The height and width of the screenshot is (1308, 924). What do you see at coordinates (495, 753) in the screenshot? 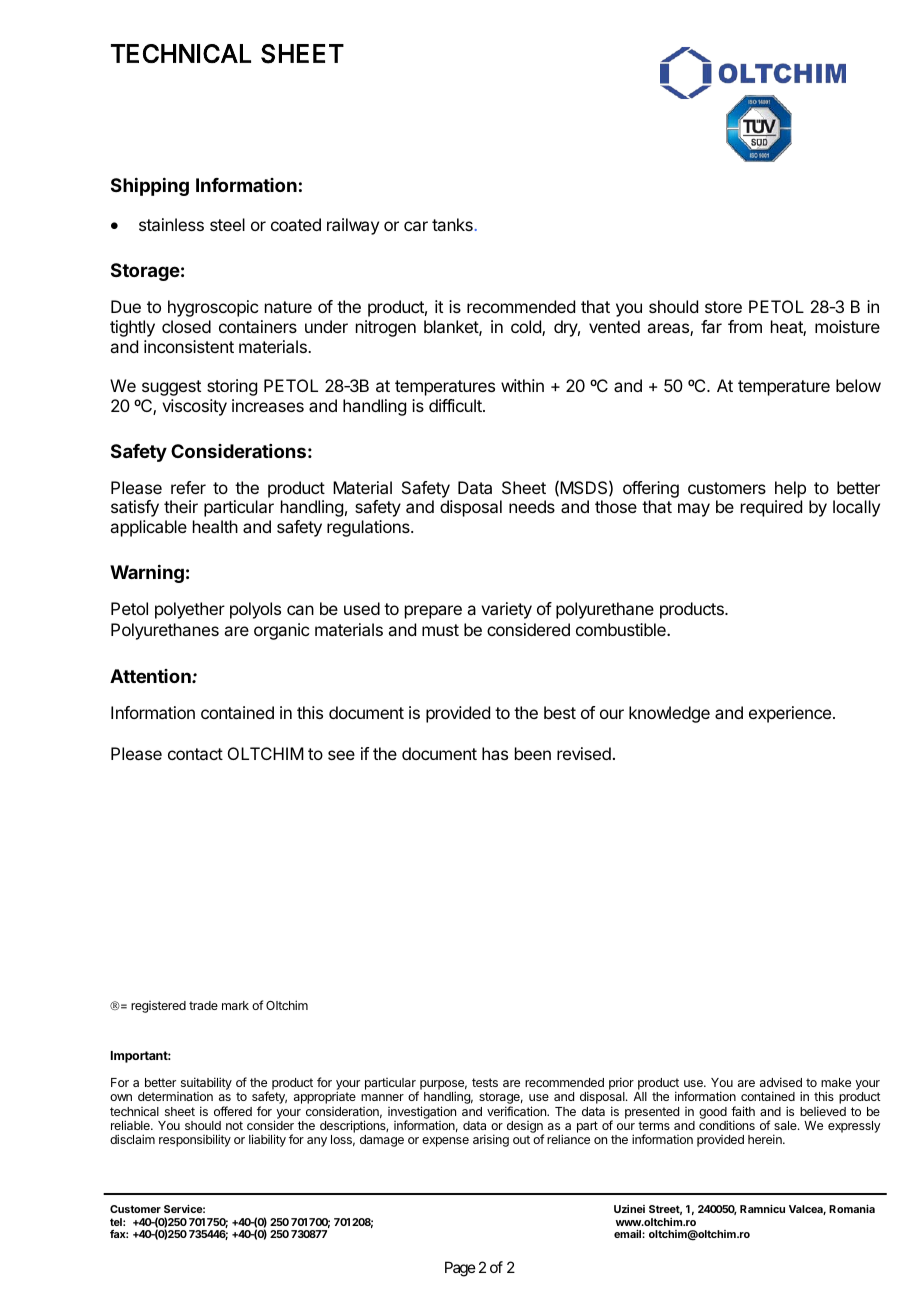
I see `has` at bounding box center [495, 753].
